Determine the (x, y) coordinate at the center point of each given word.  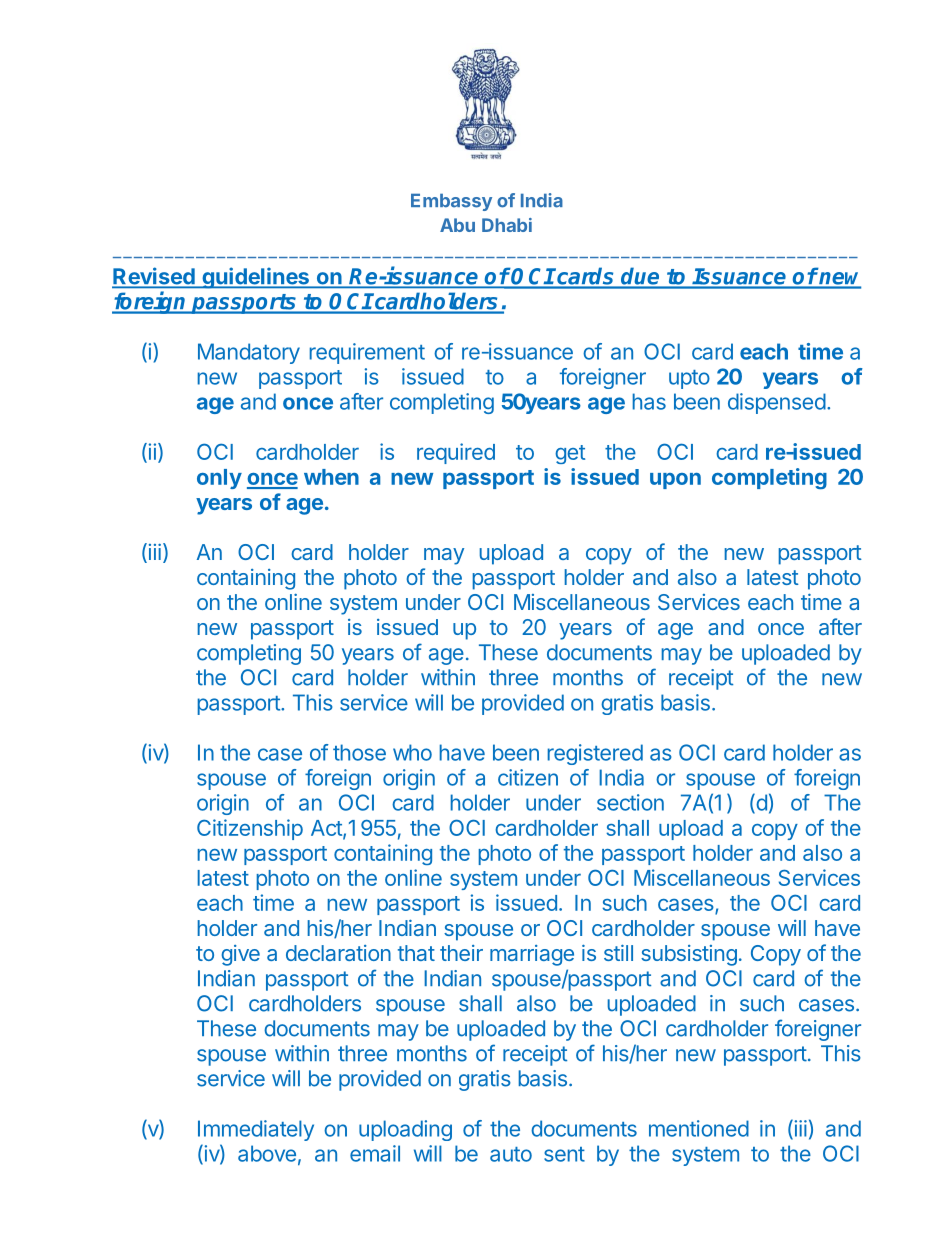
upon (675, 481)
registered (595, 754)
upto (689, 379)
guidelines (255, 278)
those (359, 752)
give (240, 955)
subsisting (689, 955)
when (331, 477)
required (456, 453)
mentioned (699, 1128)
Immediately (256, 1130)
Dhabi (507, 225)
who (412, 752)
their (461, 953)
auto (511, 1154)
